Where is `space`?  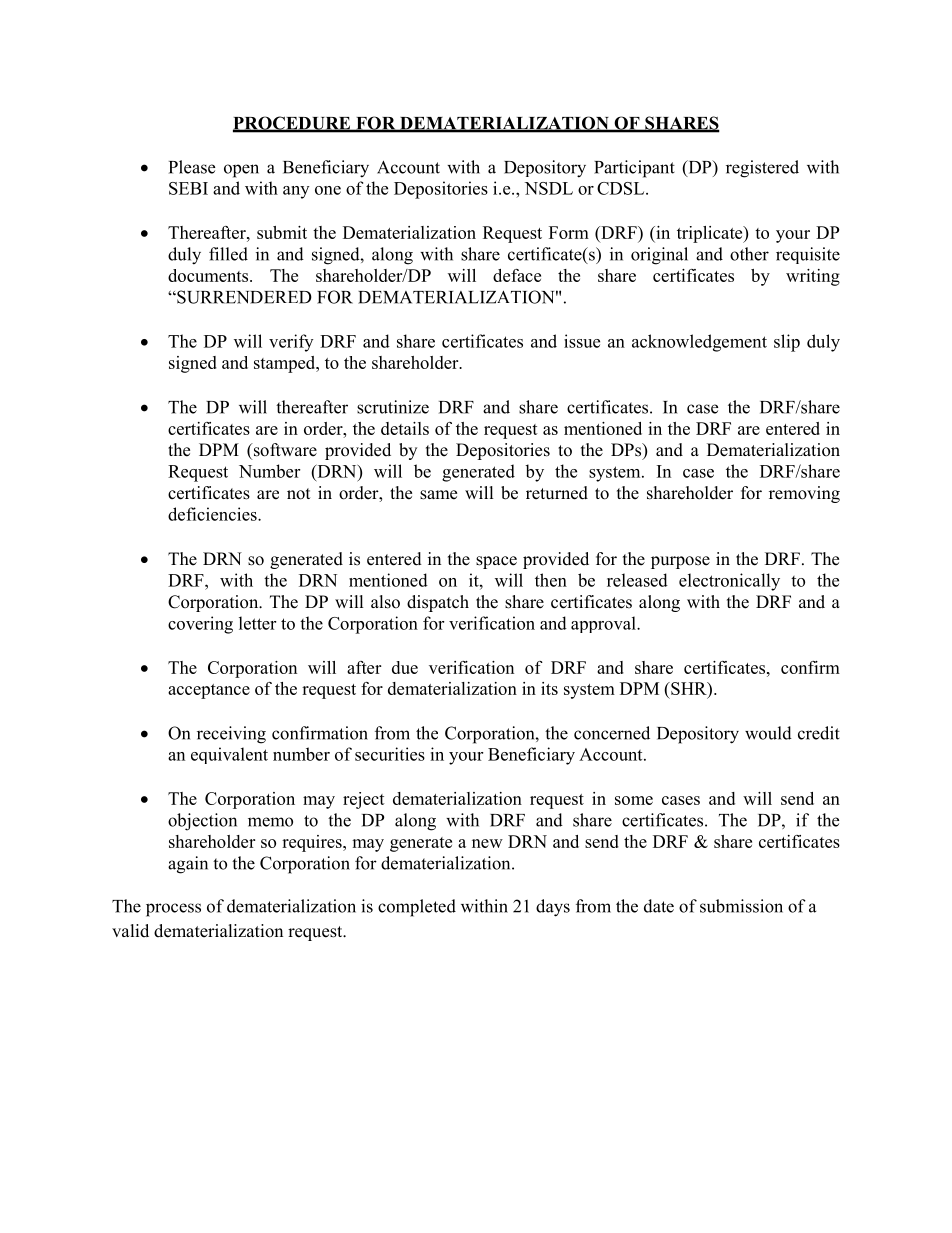
space is located at coordinates (496, 562).
